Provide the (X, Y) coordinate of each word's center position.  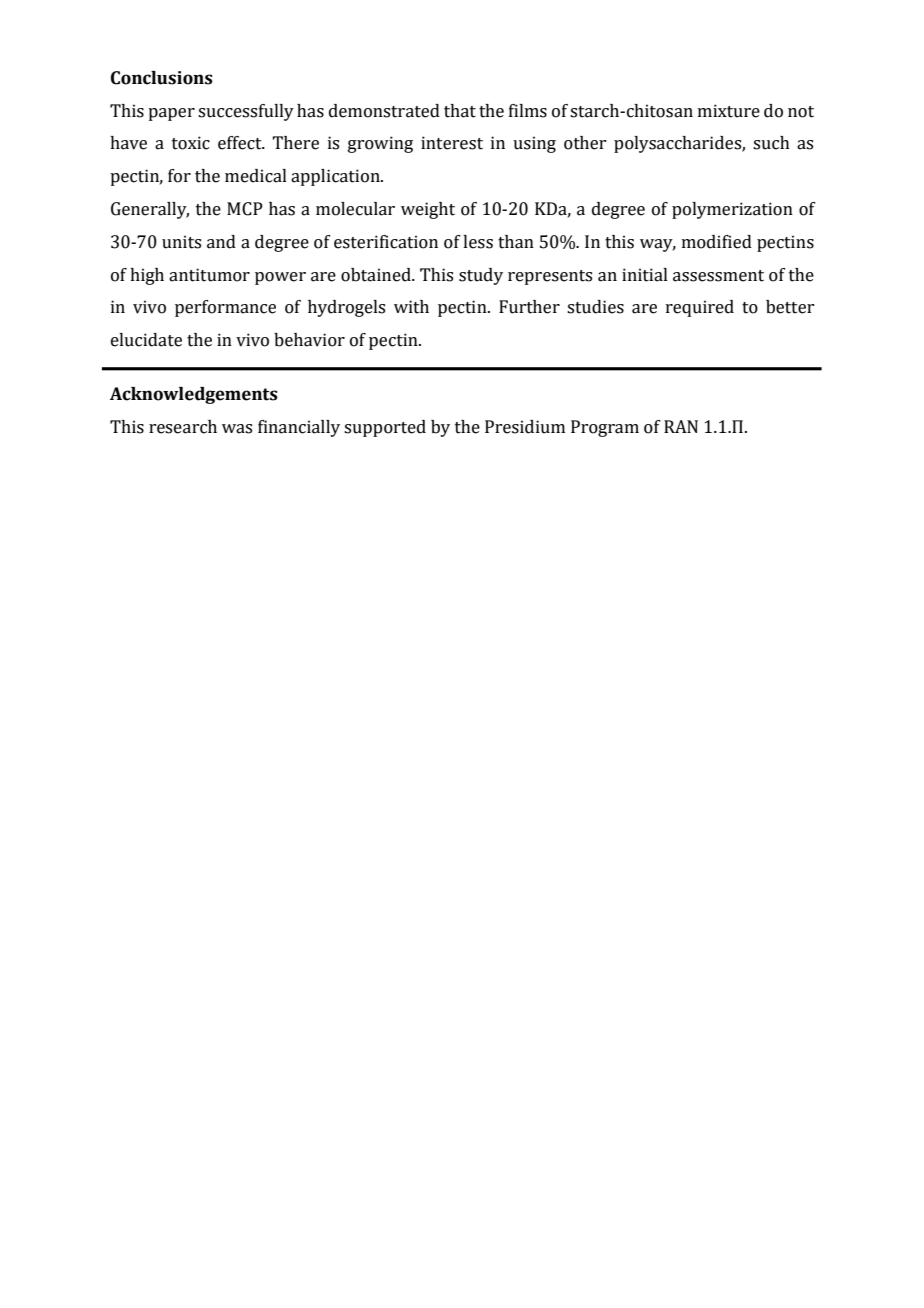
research (183, 427)
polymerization (732, 210)
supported (385, 428)
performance (225, 308)
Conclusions (162, 78)
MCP (245, 209)
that (460, 111)
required (700, 308)
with (411, 307)
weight (428, 210)
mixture (729, 111)
